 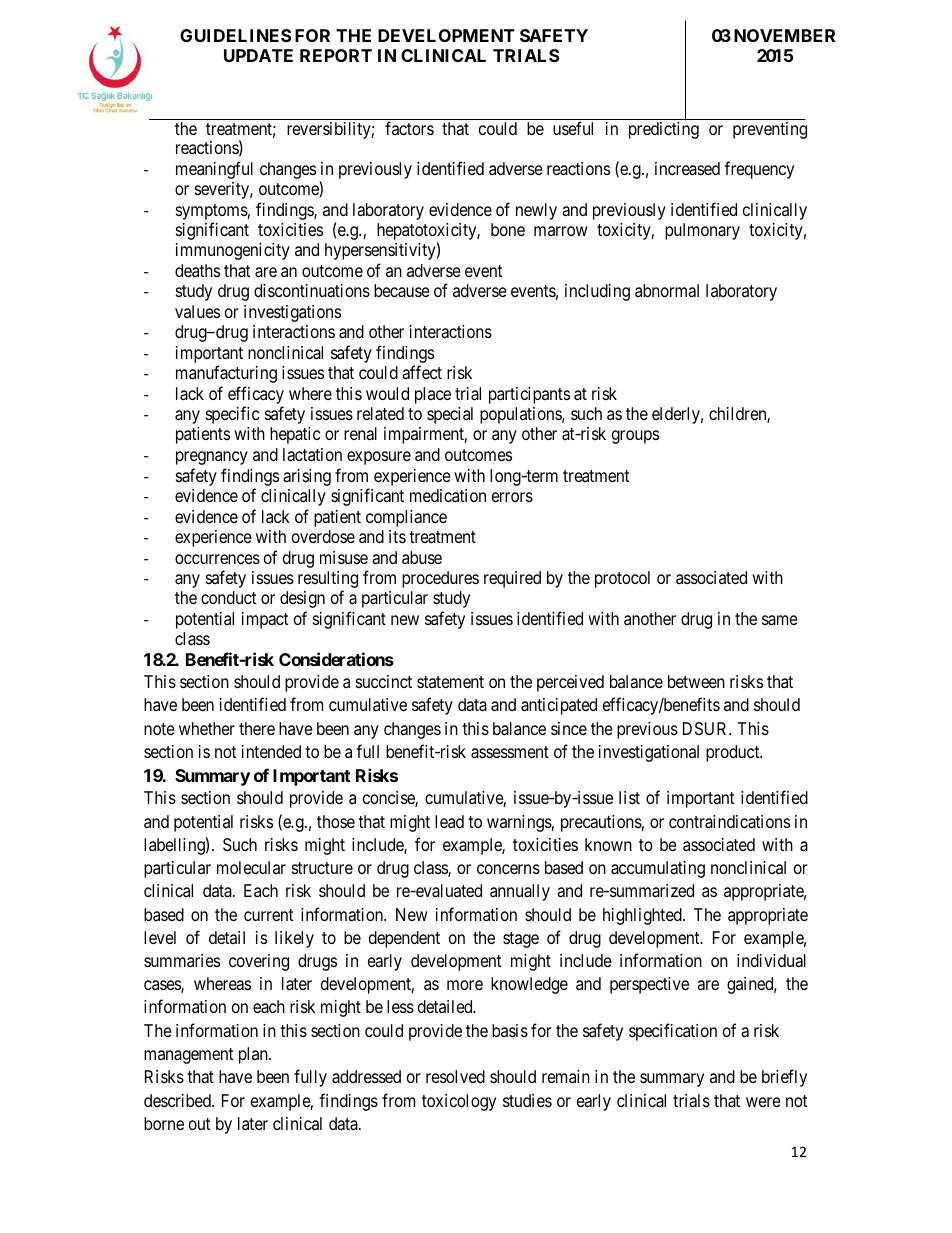 What do you see at coordinates (450, 415) in the image?
I see `special` at bounding box center [450, 415].
